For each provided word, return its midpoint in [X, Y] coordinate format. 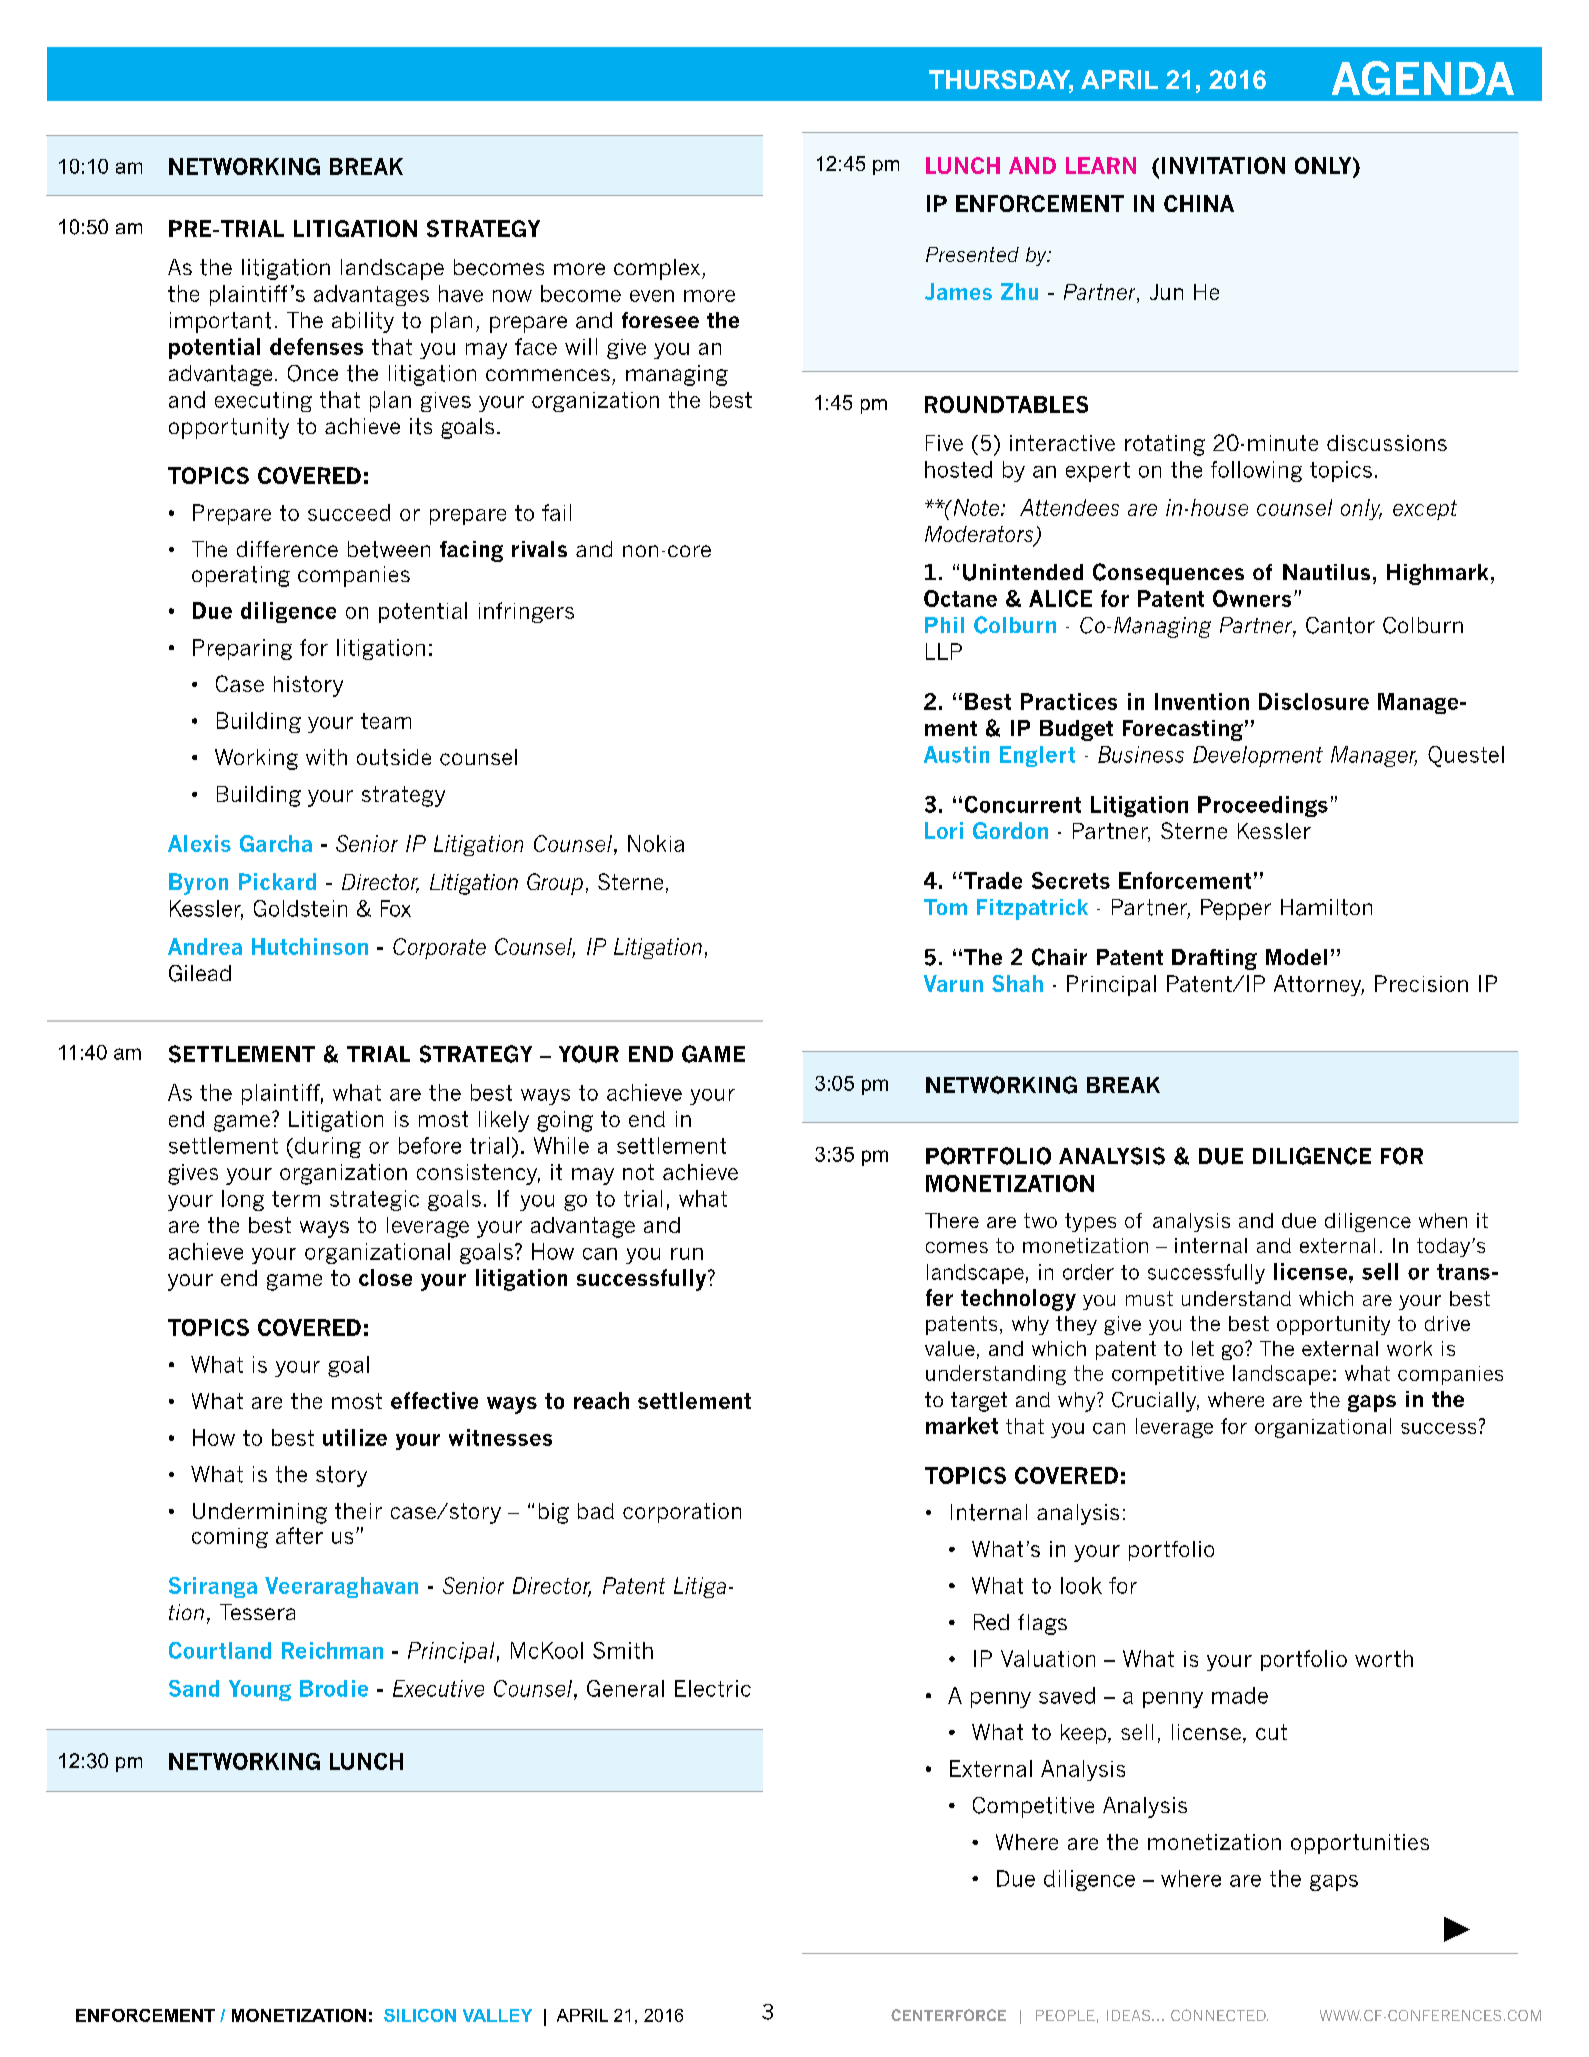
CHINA [1199, 203]
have [461, 293]
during [326, 1147]
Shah [1017, 983]
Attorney [1319, 985]
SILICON [420, 2015]
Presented [972, 254]
